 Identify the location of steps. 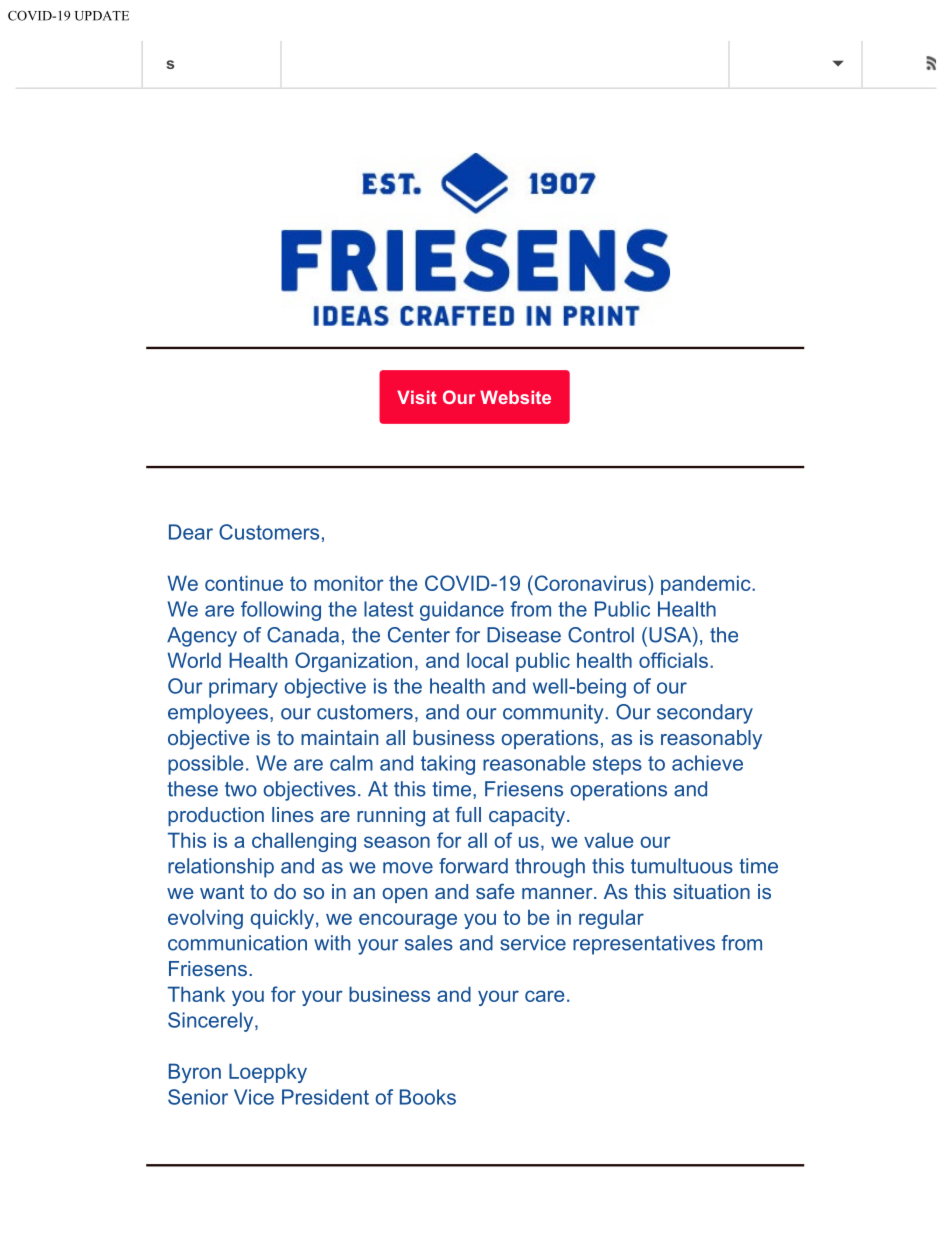
(617, 765).
